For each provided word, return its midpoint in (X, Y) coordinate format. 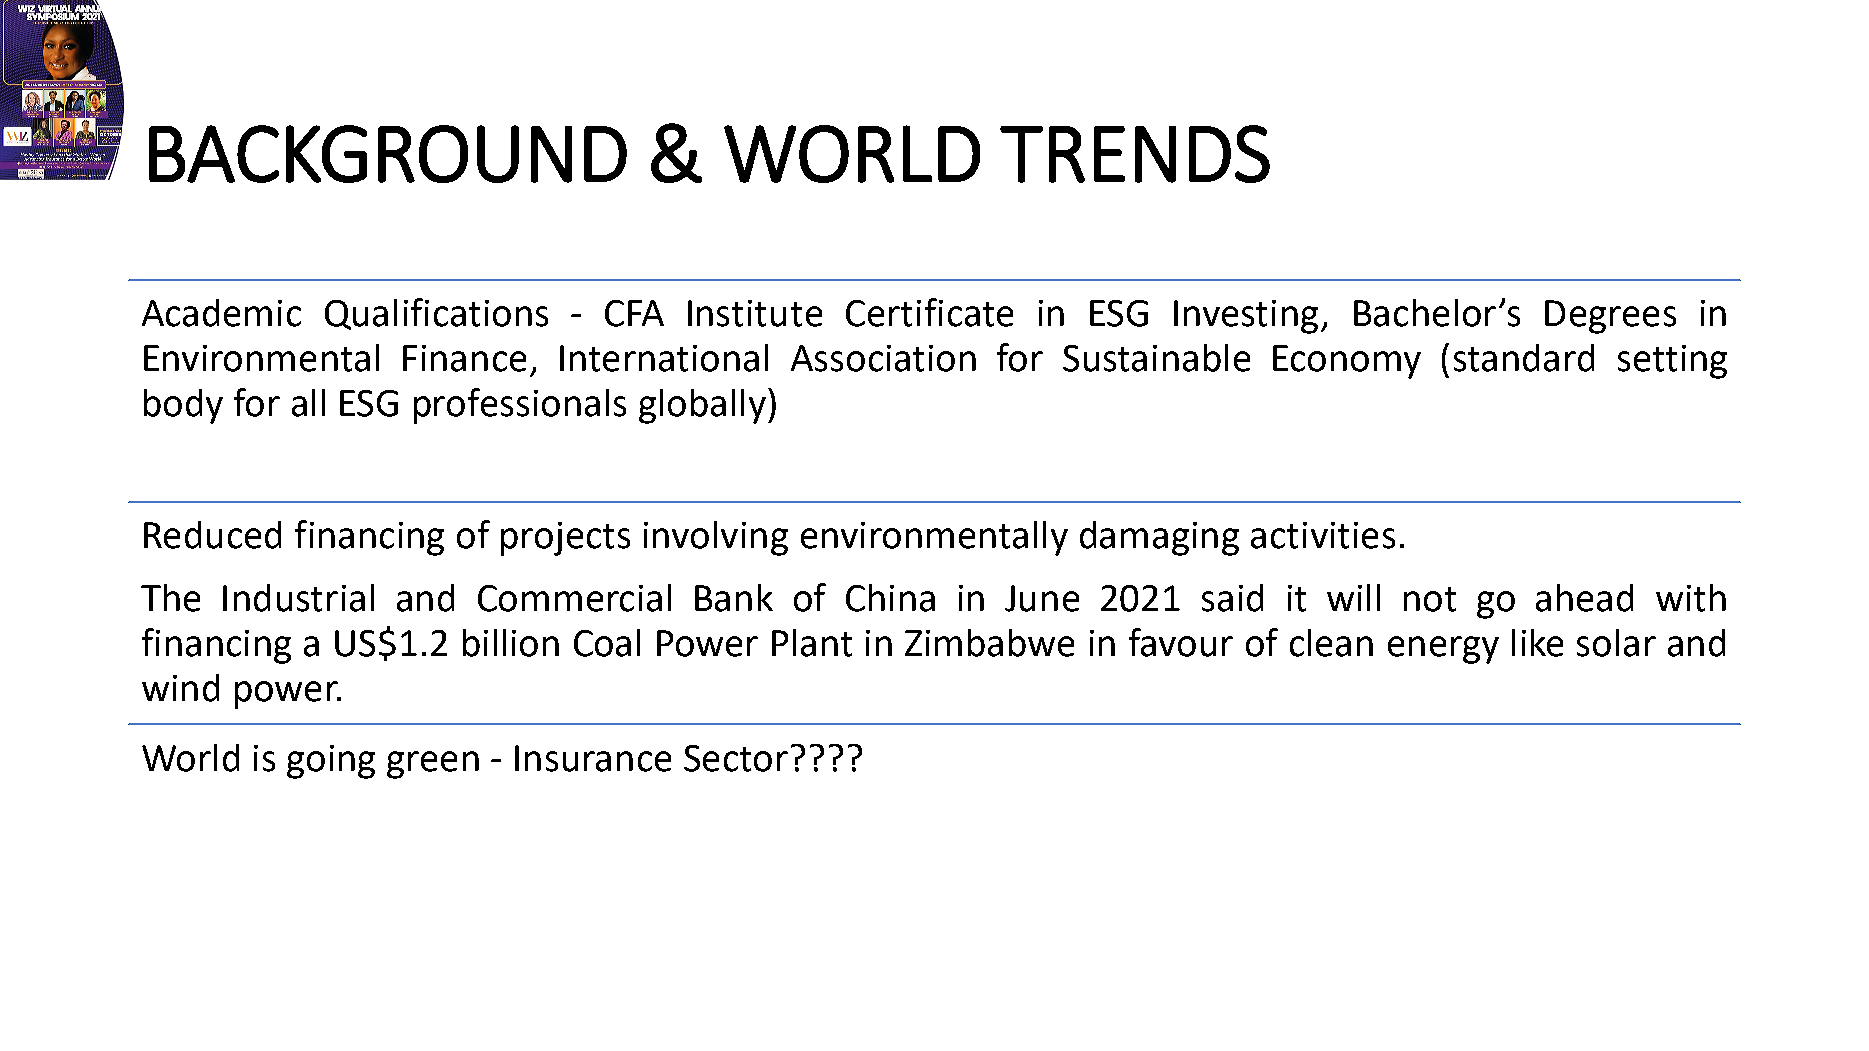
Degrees (1610, 317)
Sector (736, 758)
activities (1323, 535)
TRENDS (1135, 154)
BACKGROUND (388, 154)
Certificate (929, 312)
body (183, 406)
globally (702, 406)
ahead (1584, 598)
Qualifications (436, 314)
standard (1524, 358)
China (890, 598)
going (331, 762)
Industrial (298, 598)
